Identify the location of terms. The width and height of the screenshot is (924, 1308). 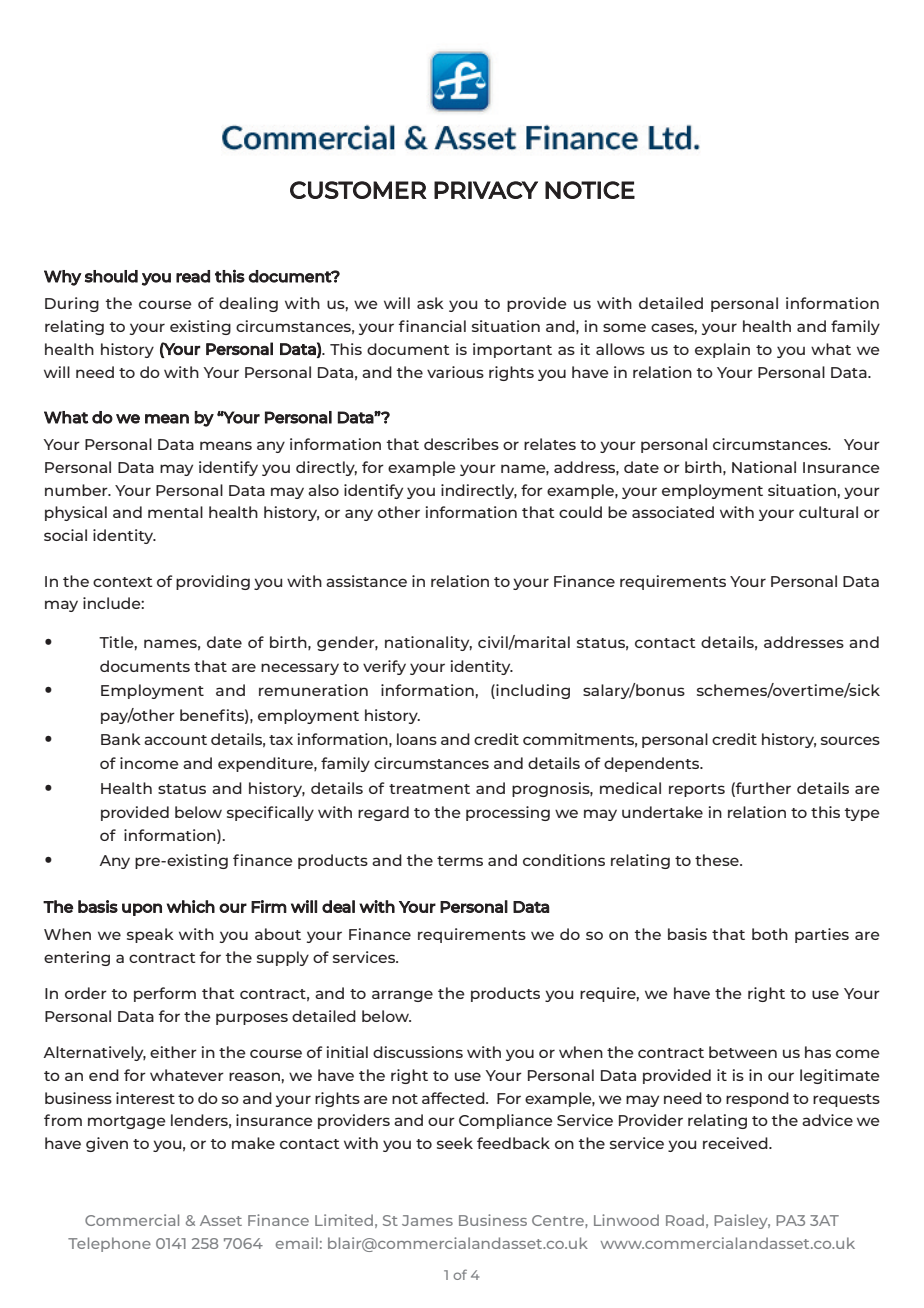
(460, 861).
